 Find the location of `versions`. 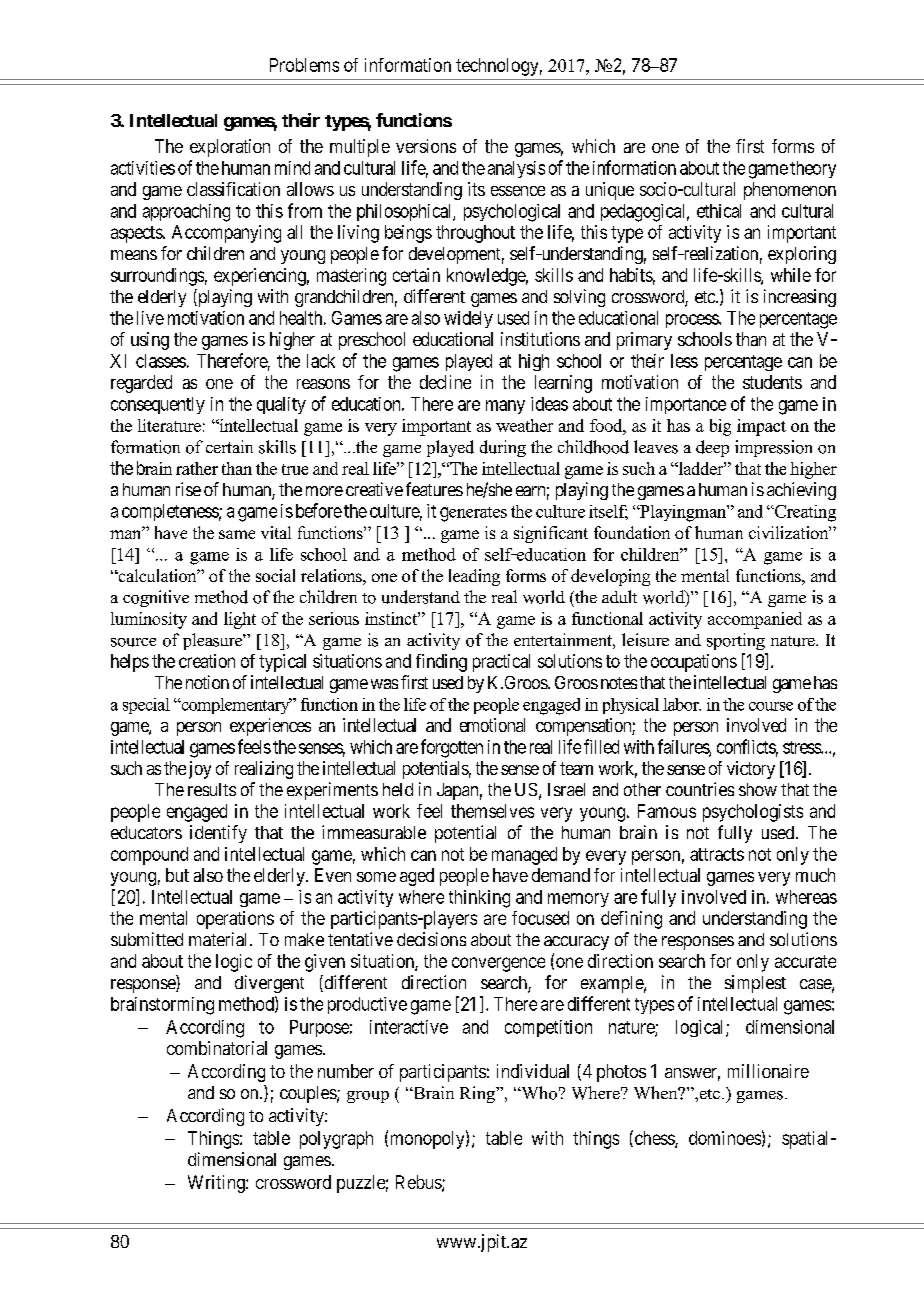

versions is located at coordinates (426, 146).
